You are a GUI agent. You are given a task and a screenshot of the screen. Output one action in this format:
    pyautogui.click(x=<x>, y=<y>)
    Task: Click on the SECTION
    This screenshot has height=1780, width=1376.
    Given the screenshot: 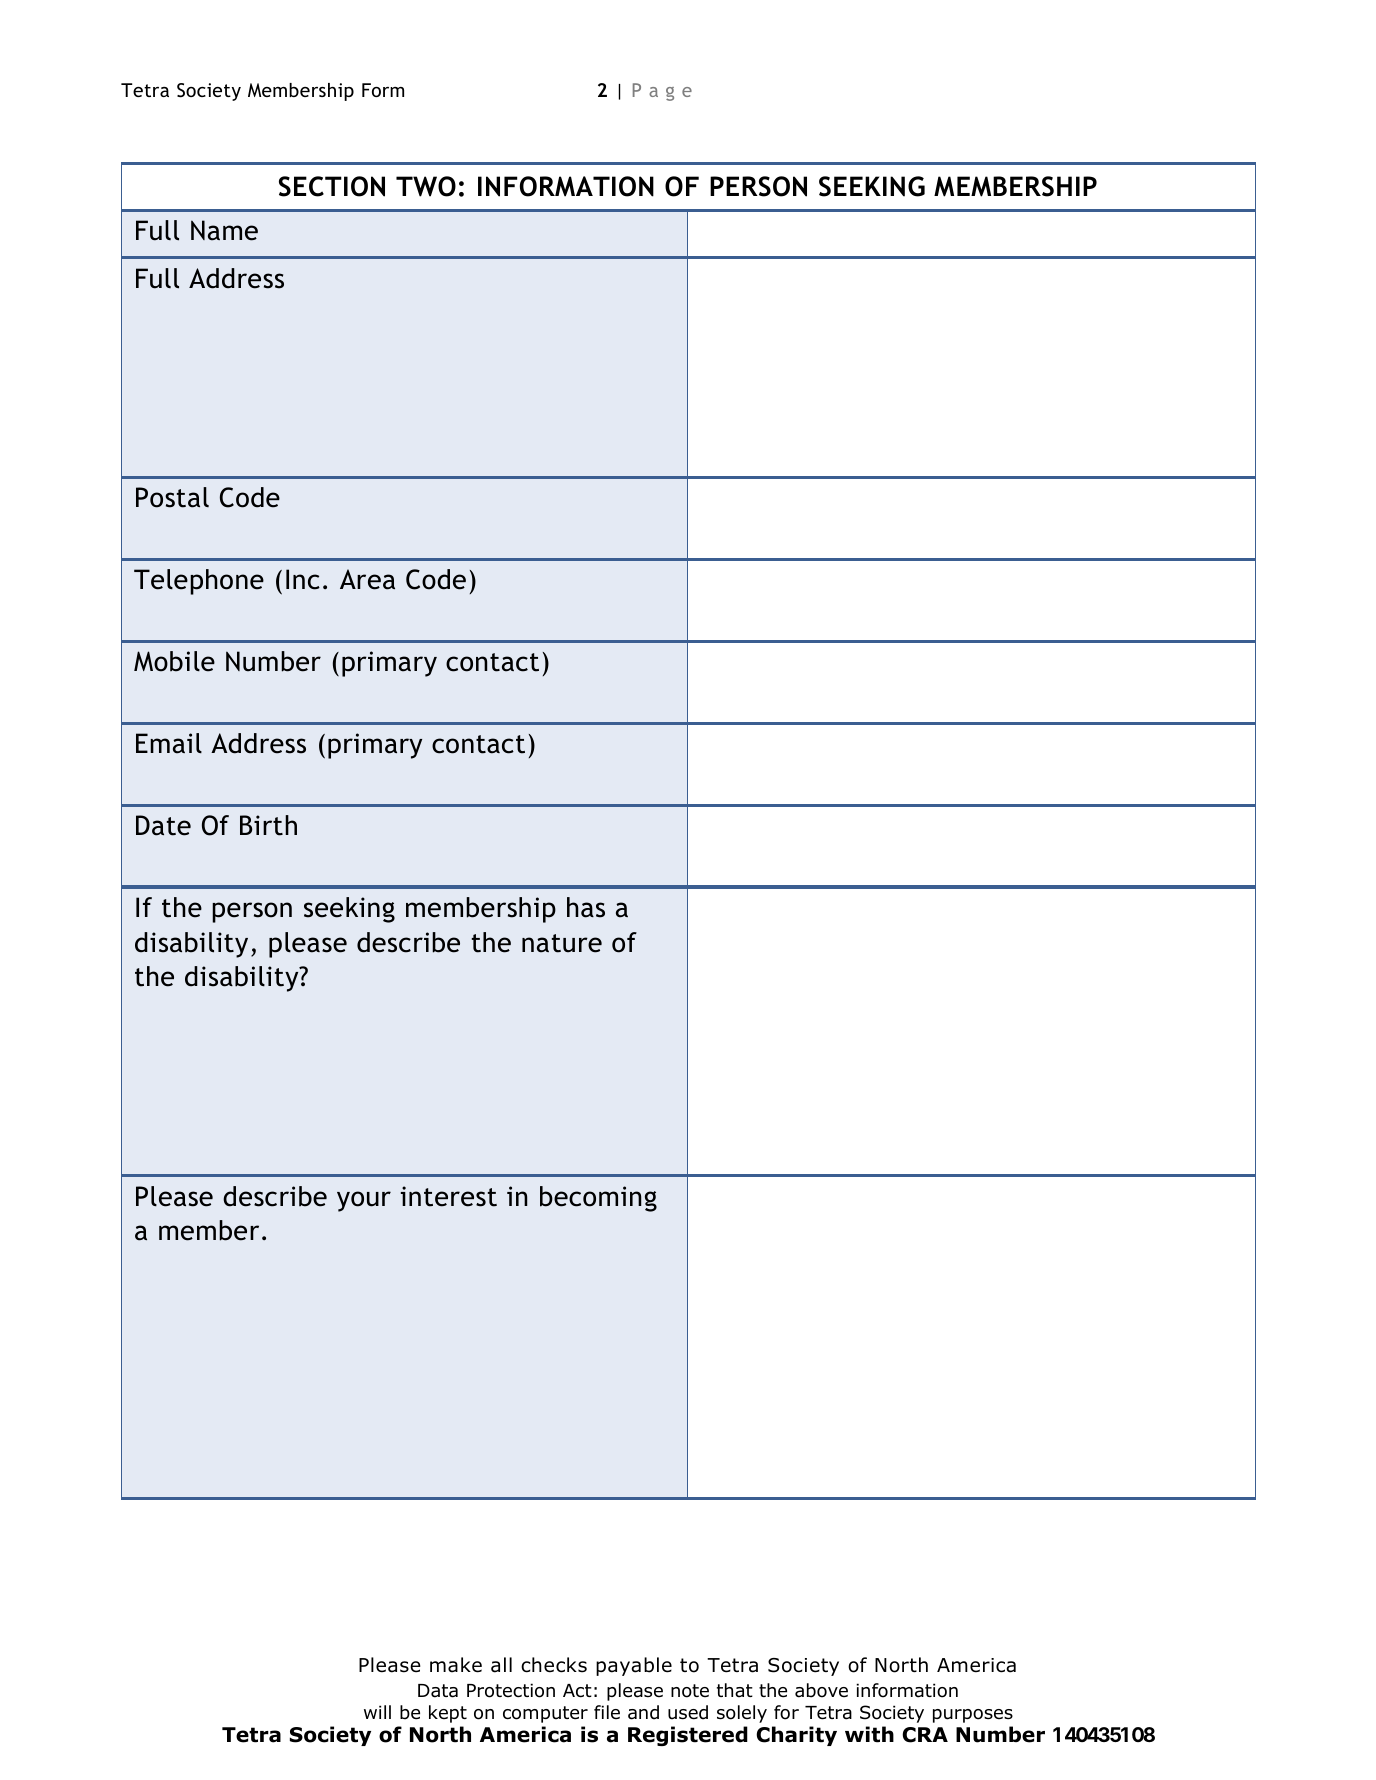 What is the action you would take?
    pyautogui.click(x=332, y=186)
